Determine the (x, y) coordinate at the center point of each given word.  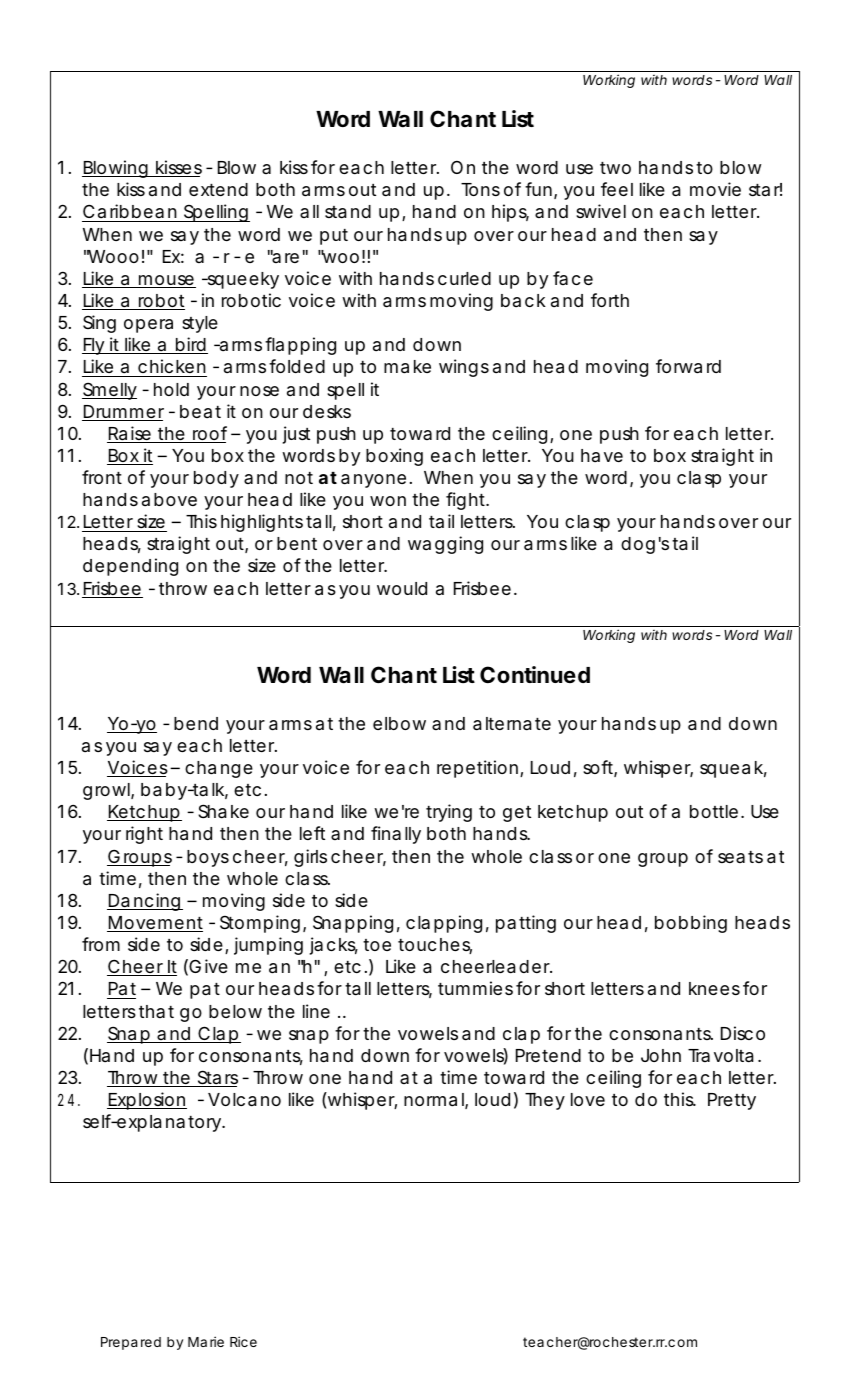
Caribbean (130, 211)
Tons (480, 189)
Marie (206, 1341)
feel (617, 189)
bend (196, 723)
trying (449, 813)
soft (600, 768)
